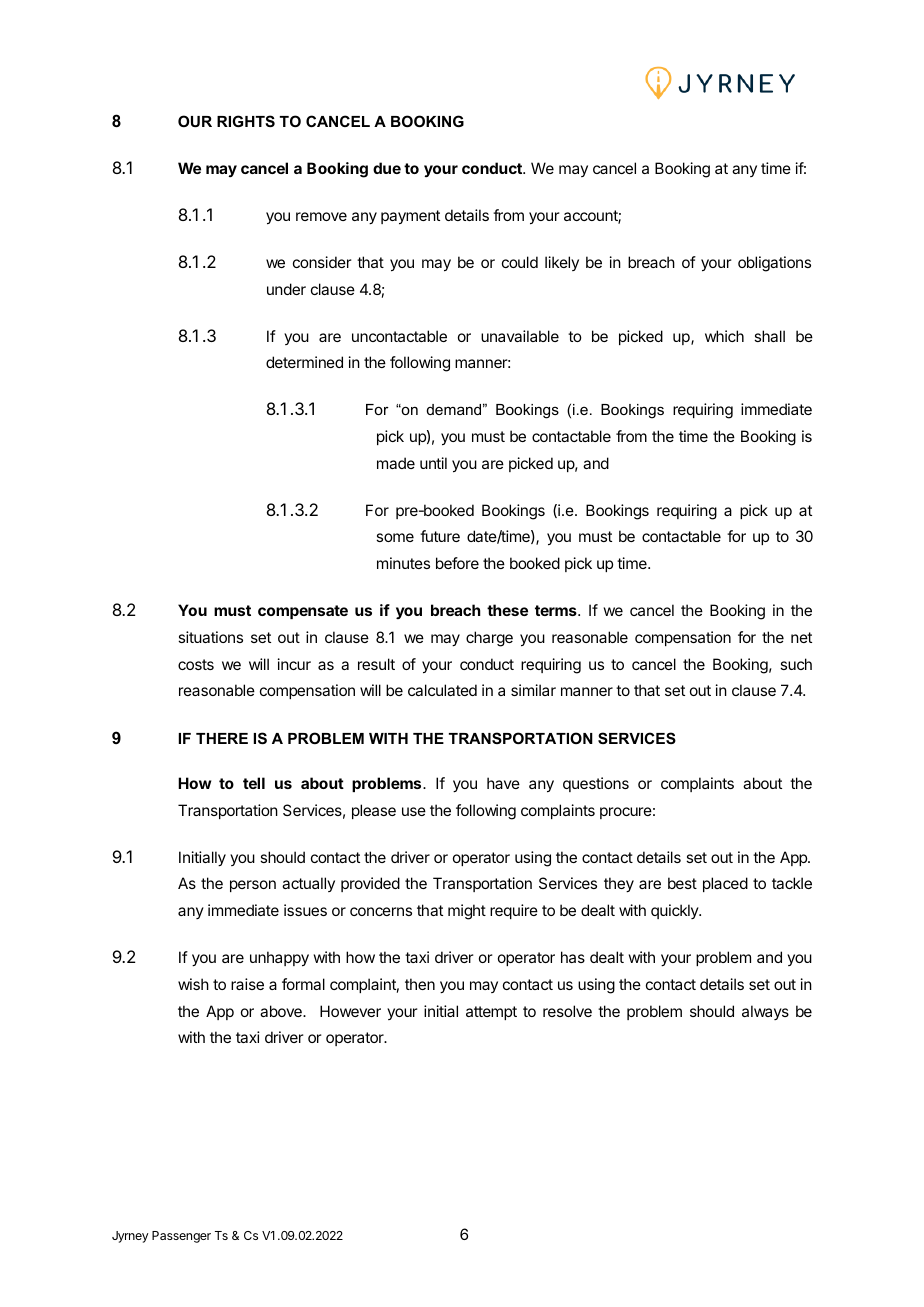 The height and width of the screenshot is (1307, 924). What do you see at coordinates (676, 911) in the screenshot?
I see `quickly` at bounding box center [676, 911].
